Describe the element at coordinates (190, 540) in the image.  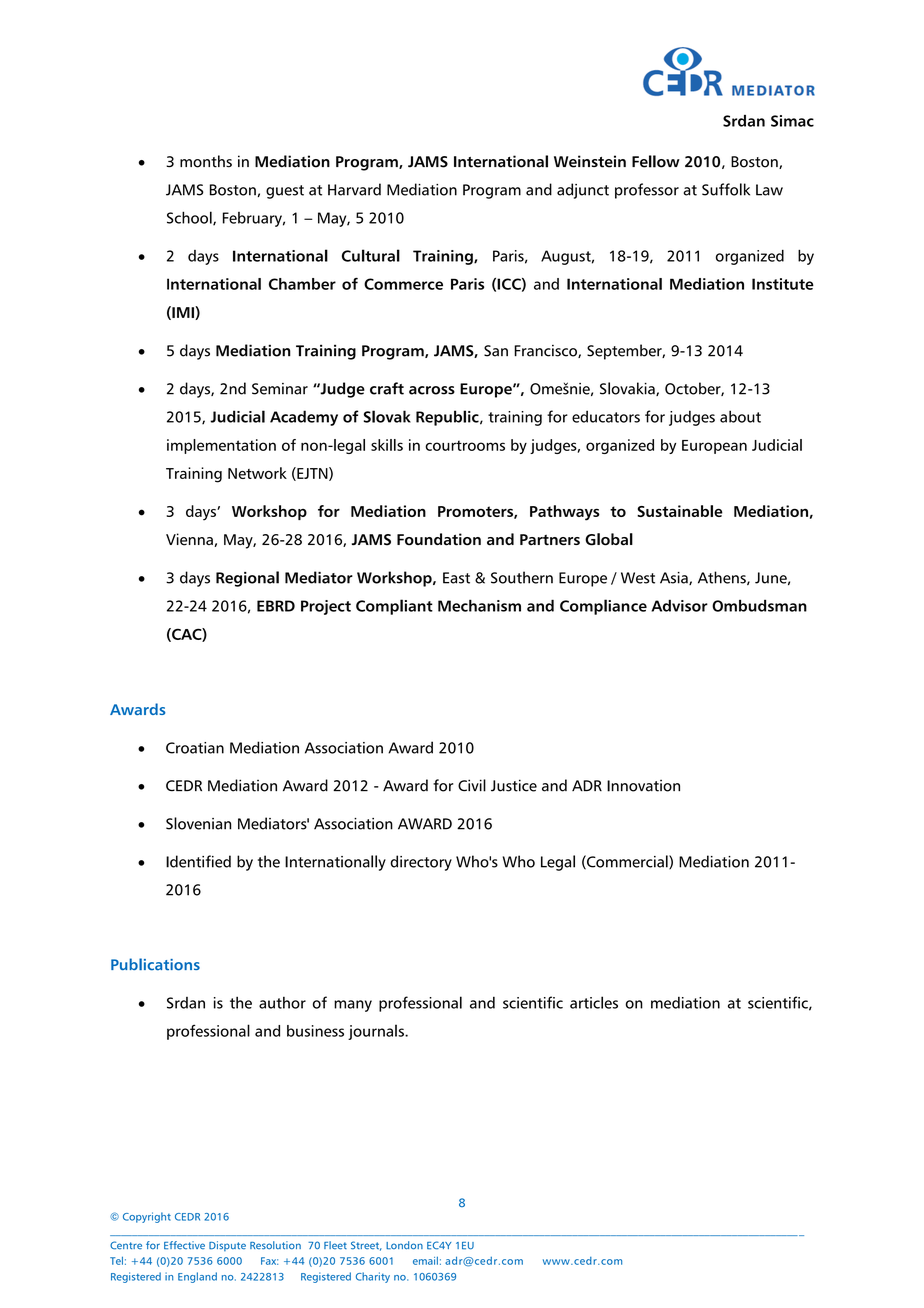
I see `Vienna` at that location.
